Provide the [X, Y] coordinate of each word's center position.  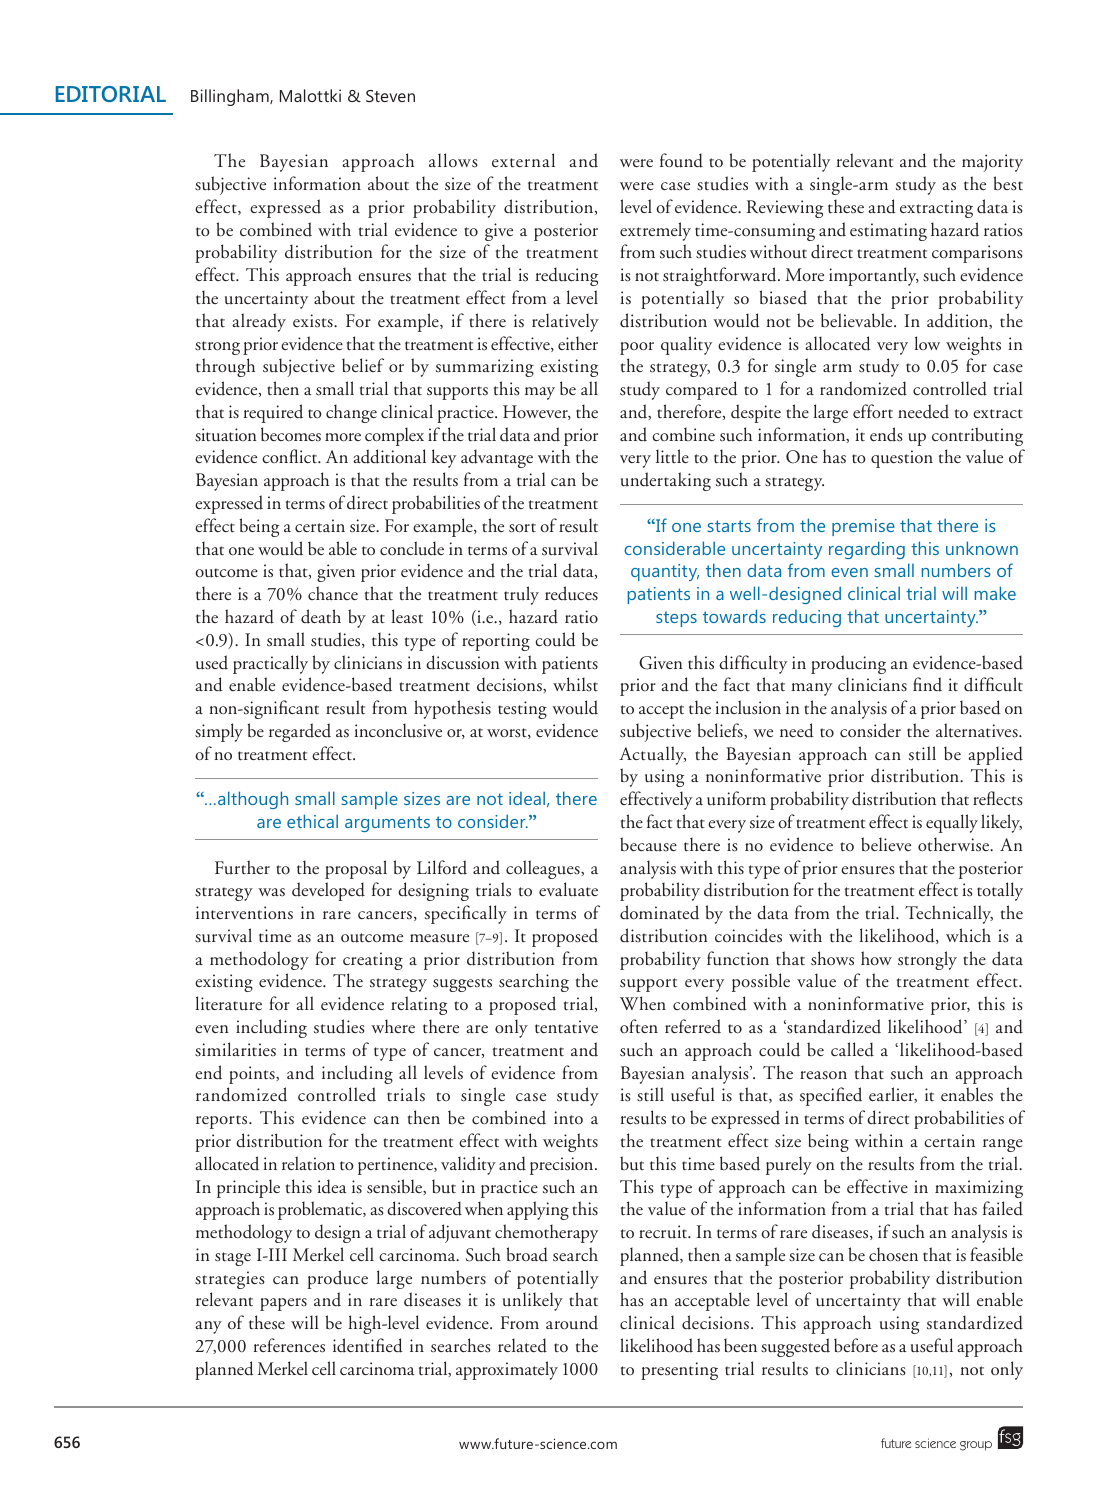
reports [223, 1122]
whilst [575, 684]
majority [992, 163]
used [212, 662]
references [289, 1345]
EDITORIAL [111, 94]
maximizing [979, 1189]
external [523, 160]
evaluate [568, 889]
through [225, 367]
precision [563, 1166]
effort [873, 411]
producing [848, 664]
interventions [244, 913]
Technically [949, 914]
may [540, 393]
